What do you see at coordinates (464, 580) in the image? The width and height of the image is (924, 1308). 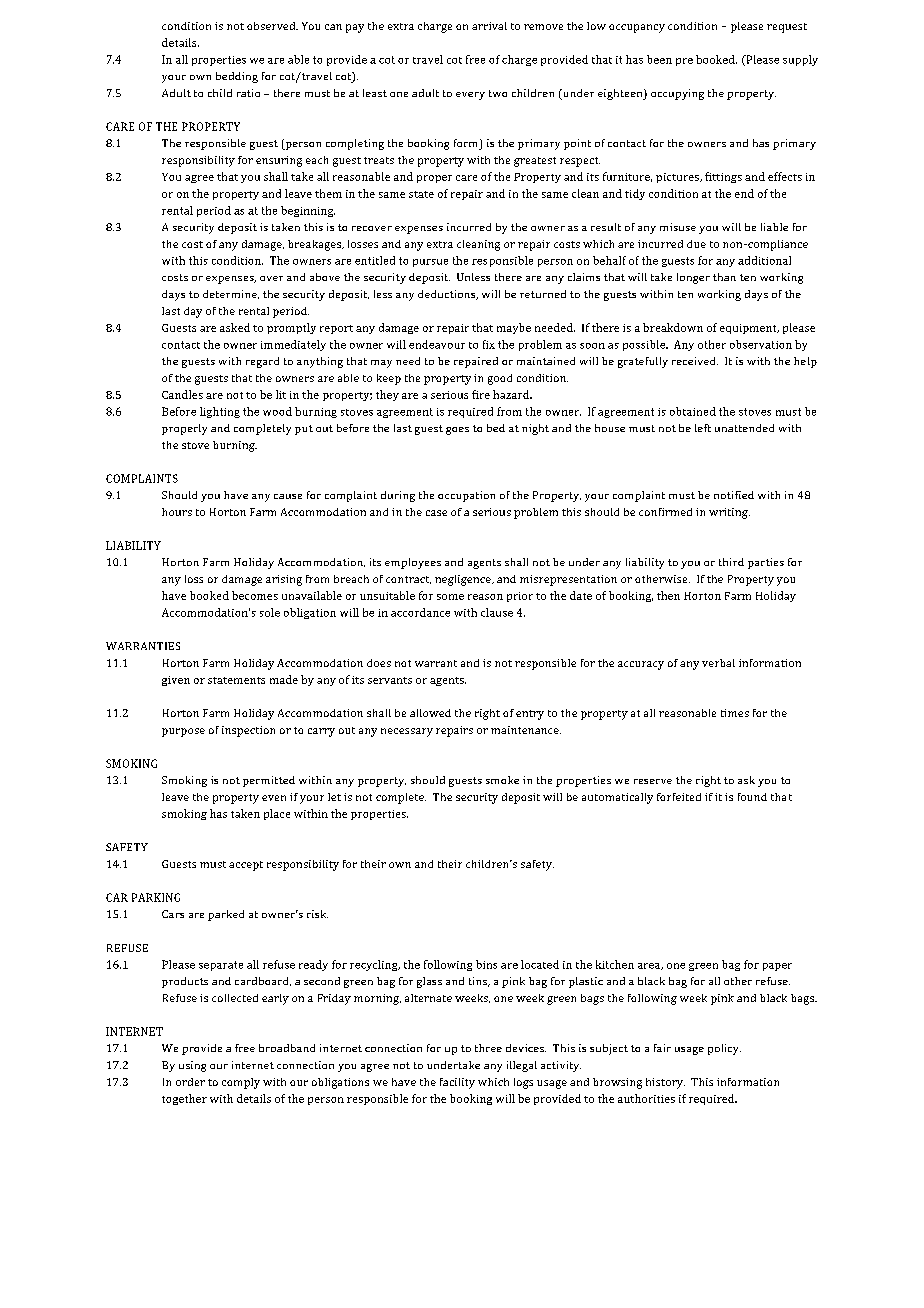 I see `negligence` at bounding box center [464, 580].
